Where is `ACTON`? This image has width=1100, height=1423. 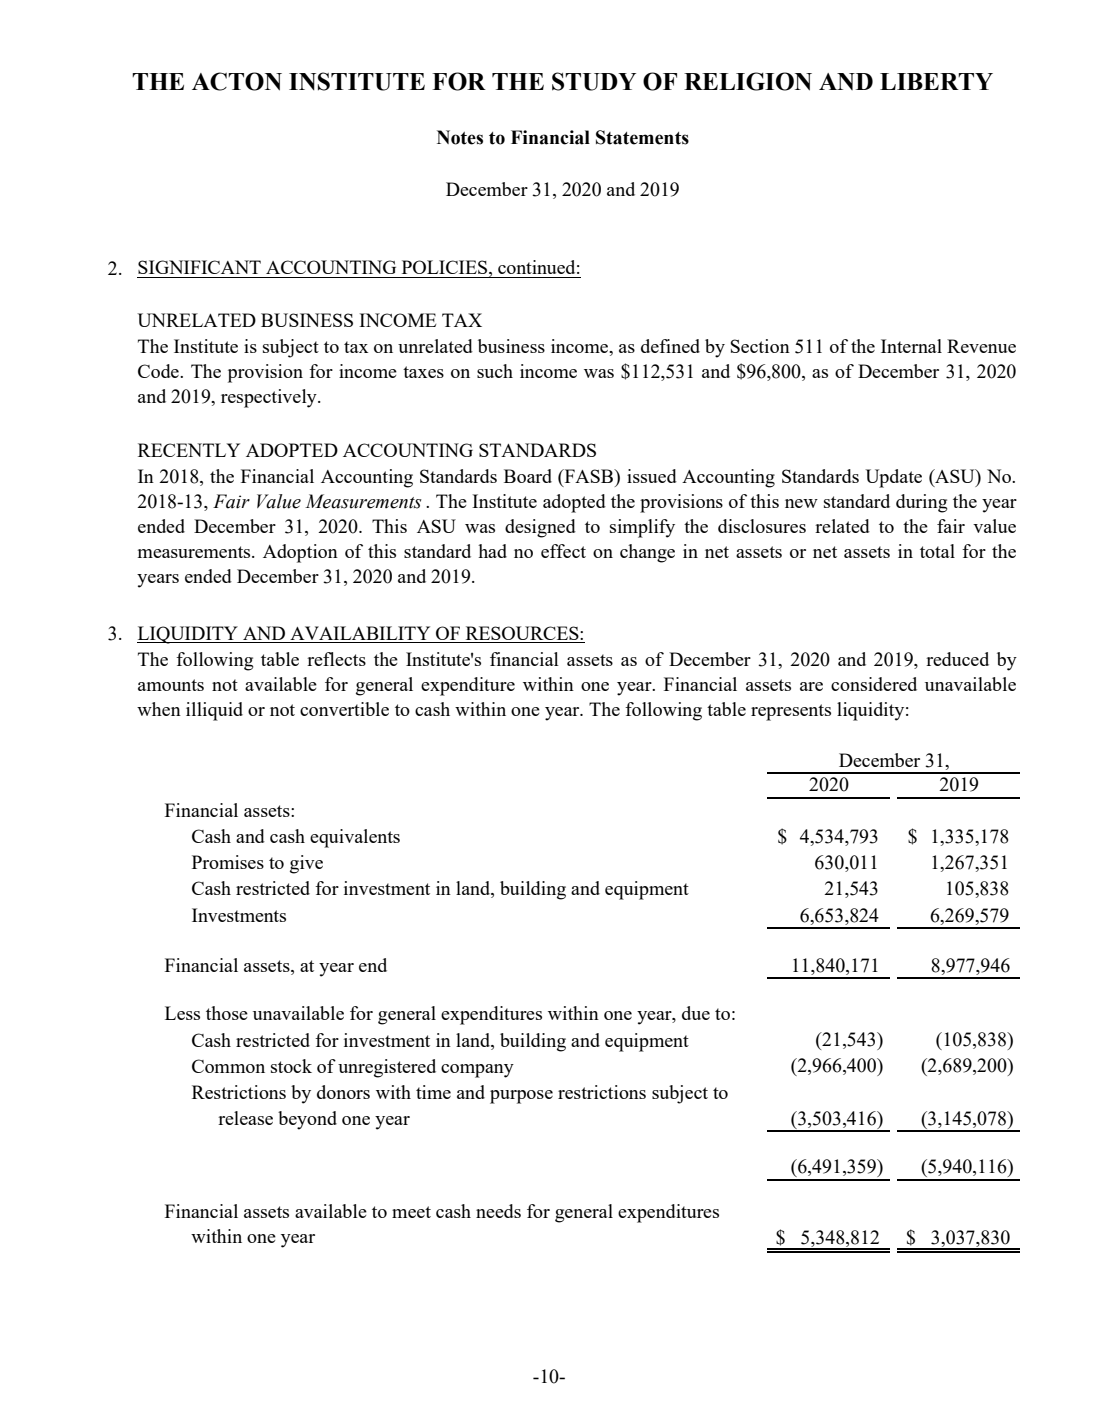 ACTON is located at coordinates (237, 81).
